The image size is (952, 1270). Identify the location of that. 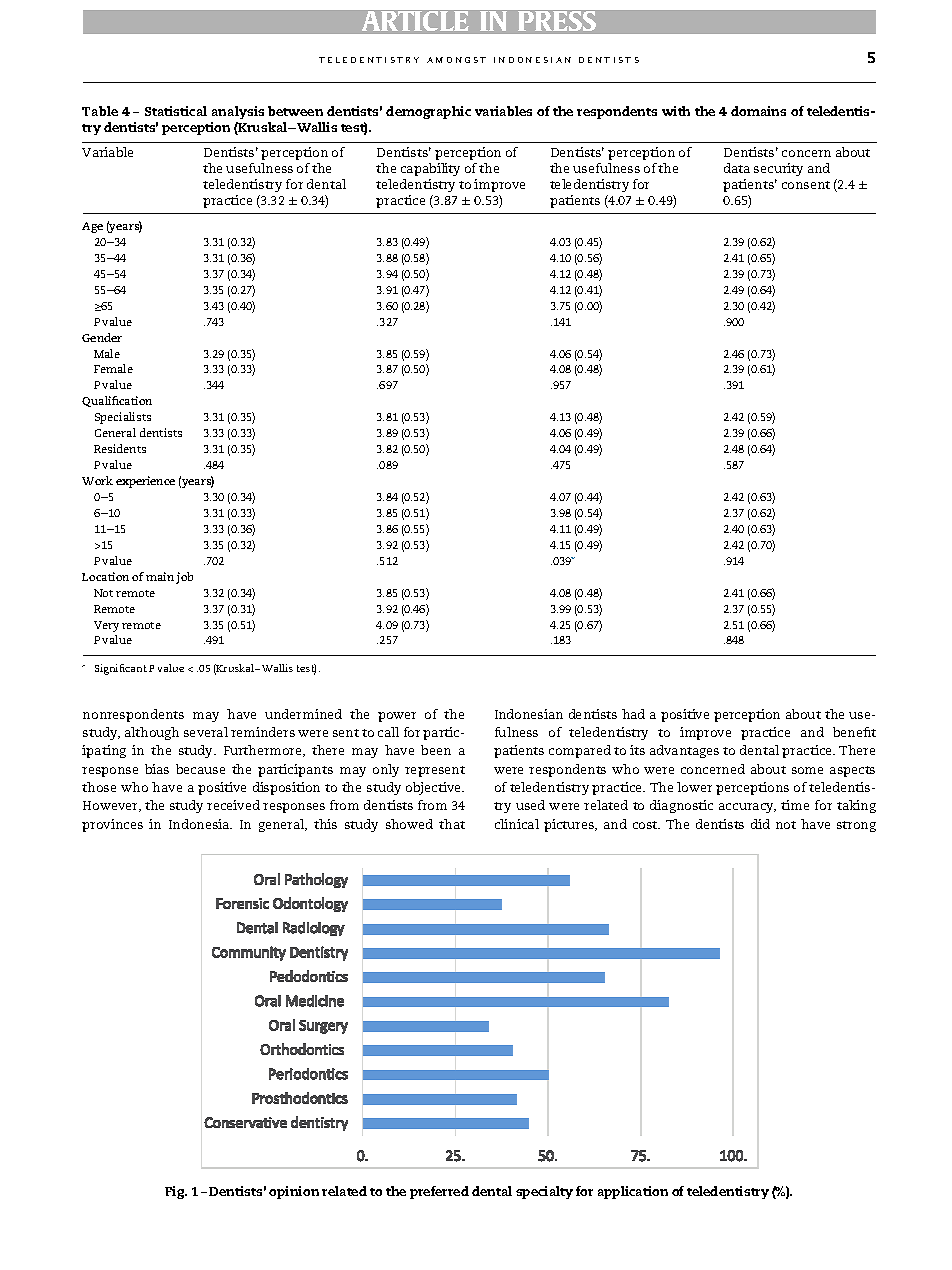
(452, 824).
